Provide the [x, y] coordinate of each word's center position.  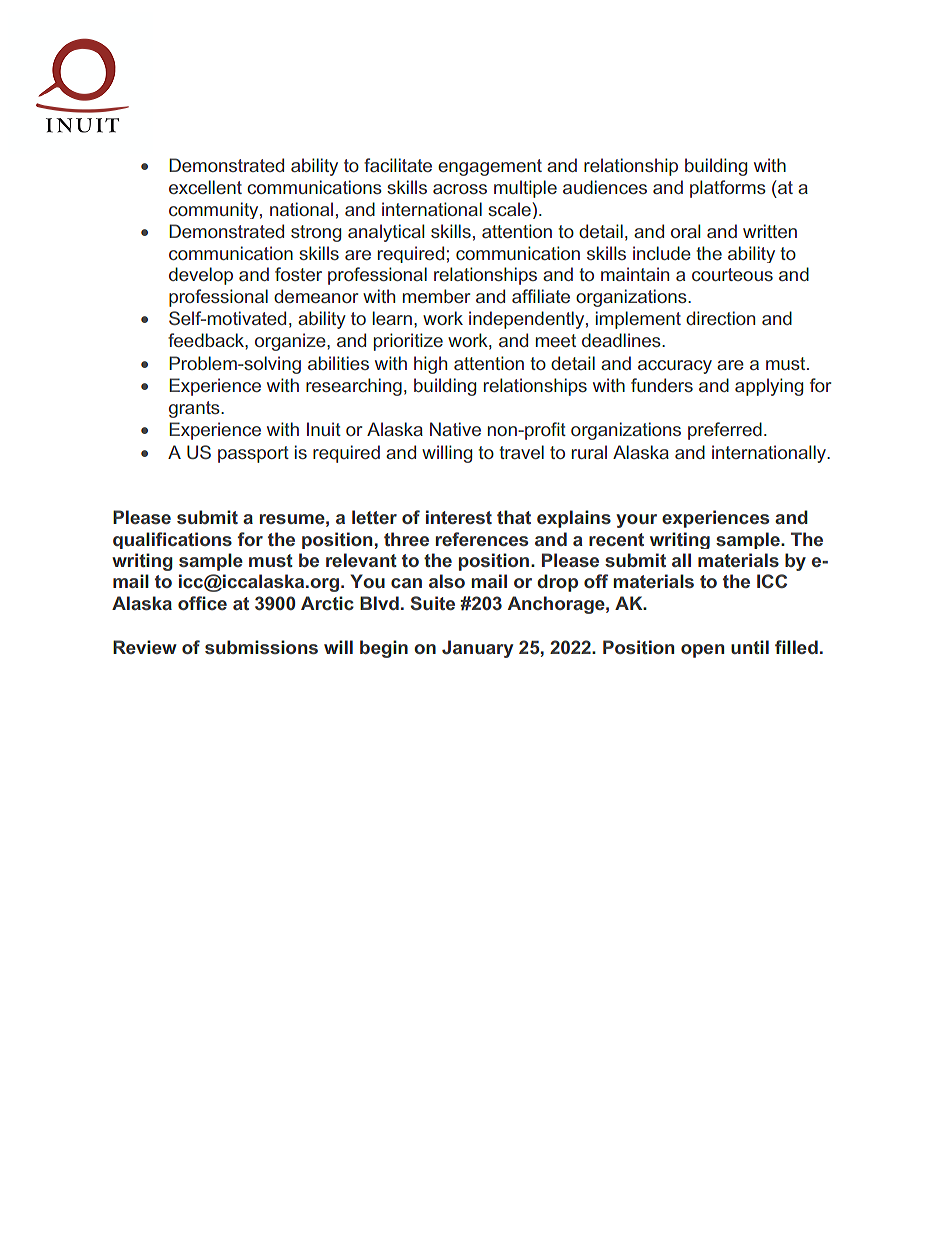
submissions [261, 647]
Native [455, 429]
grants [195, 409]
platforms [728, 189]
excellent [205, 187]
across [460, 189]
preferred [725, 431]
